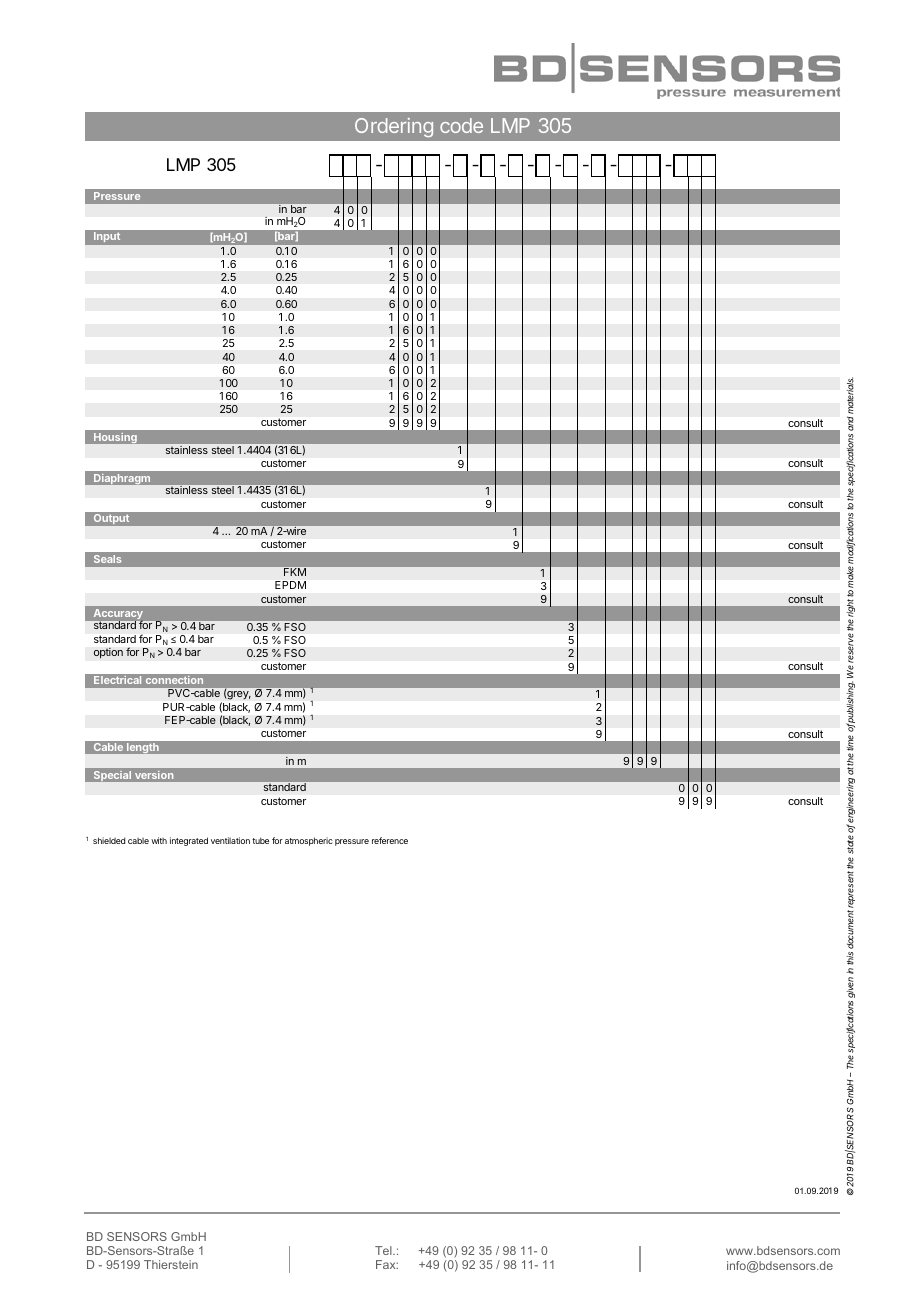 The image size is (924, 1308). Describe the element at coordinates (290, 585) in the document. I see `EPDM` at that location.
